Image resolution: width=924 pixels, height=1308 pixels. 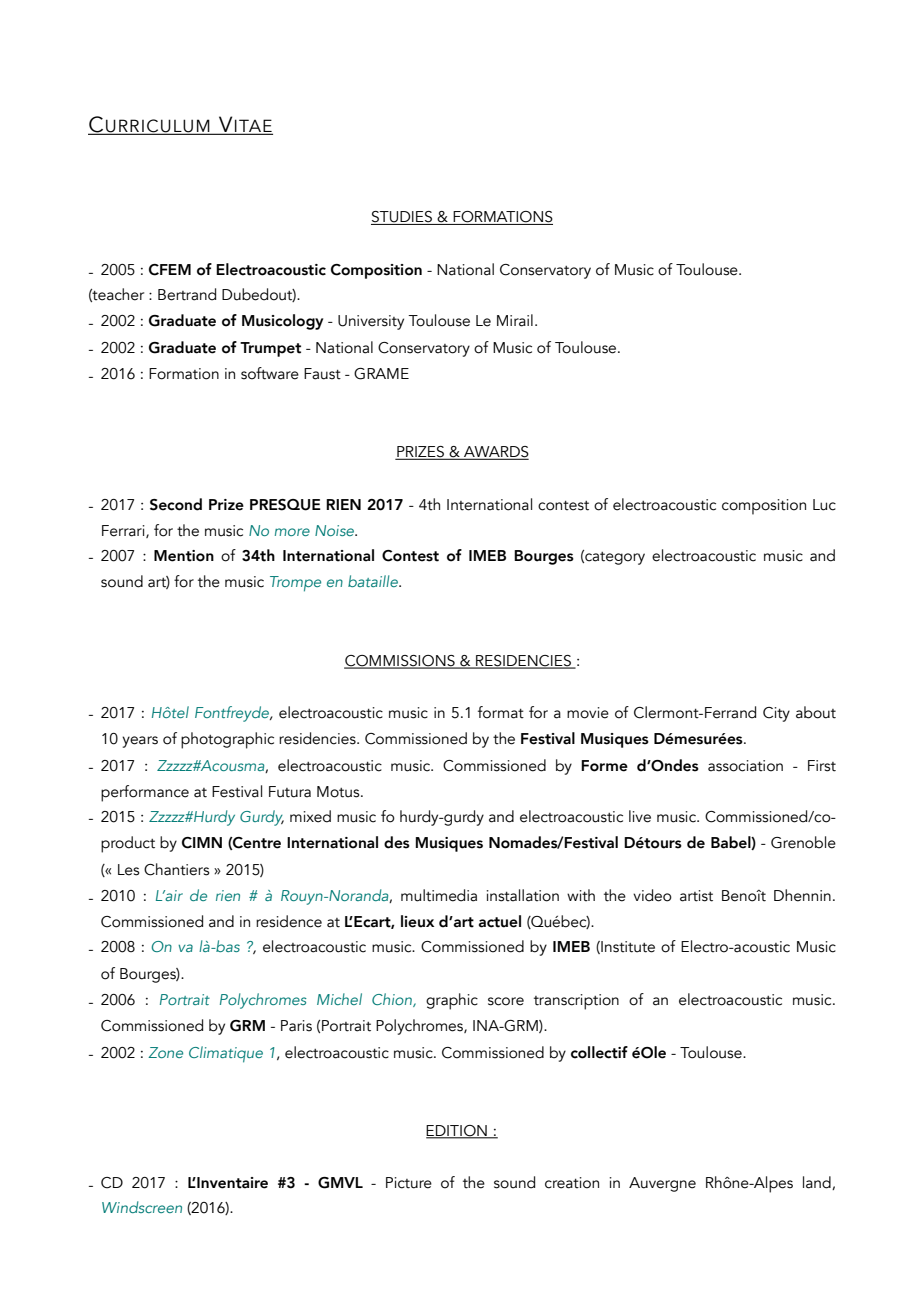 I want to click on COMMISSIONS, so click(x=400, y=662).
